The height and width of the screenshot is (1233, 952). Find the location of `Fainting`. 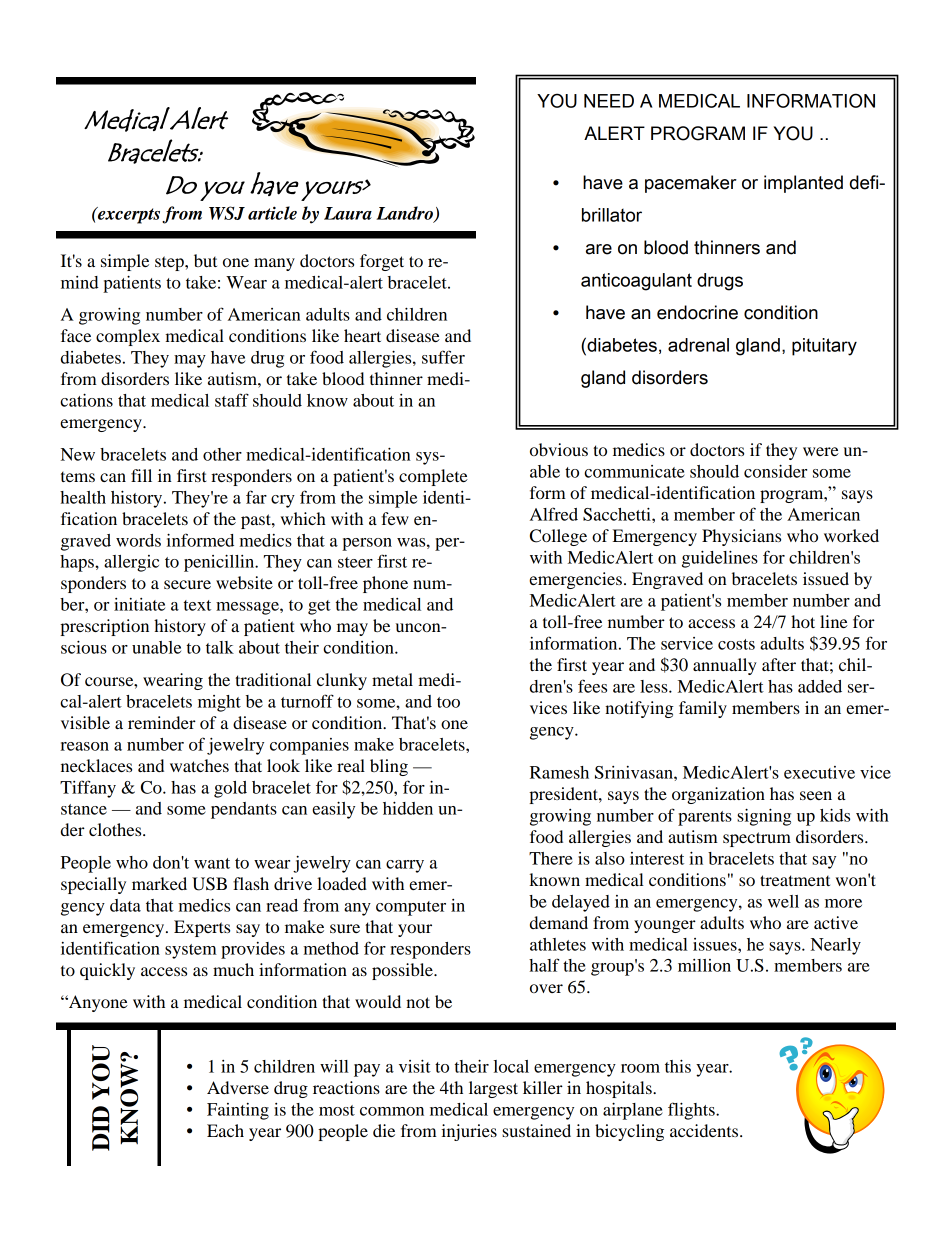

Fainting is located at coordinates (238, 1111).
